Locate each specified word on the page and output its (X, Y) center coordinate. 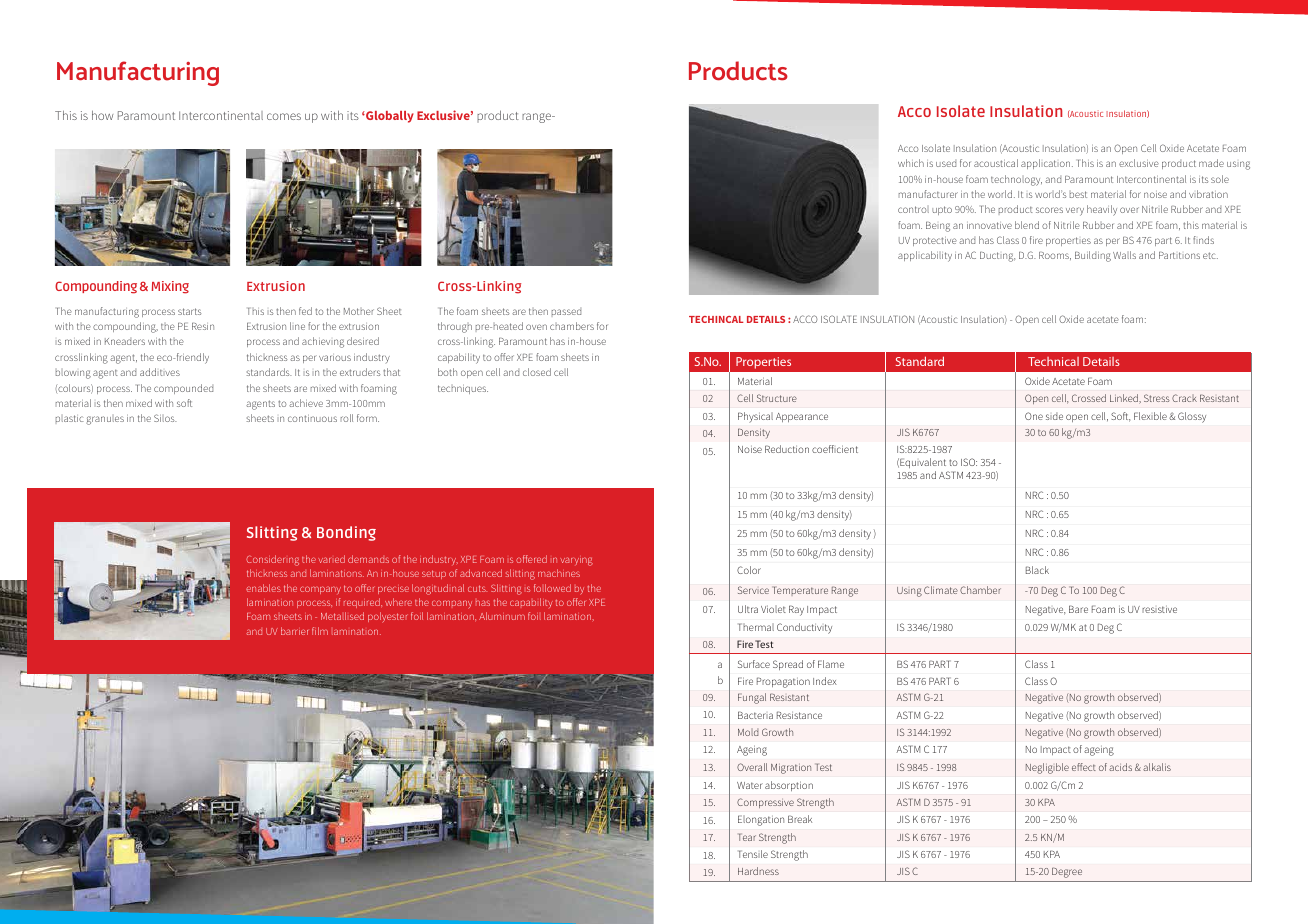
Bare (1078, 609)
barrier (294, 631)
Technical (1053, 361)
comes (284, 116)
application (1047, 164)
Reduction (787, 449)
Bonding (346, 533)
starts (189, 311)
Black (1037, 570)
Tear (747, 837)
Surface (754, 664)
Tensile (753, 854)
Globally (389, 117)
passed (566, 311)
